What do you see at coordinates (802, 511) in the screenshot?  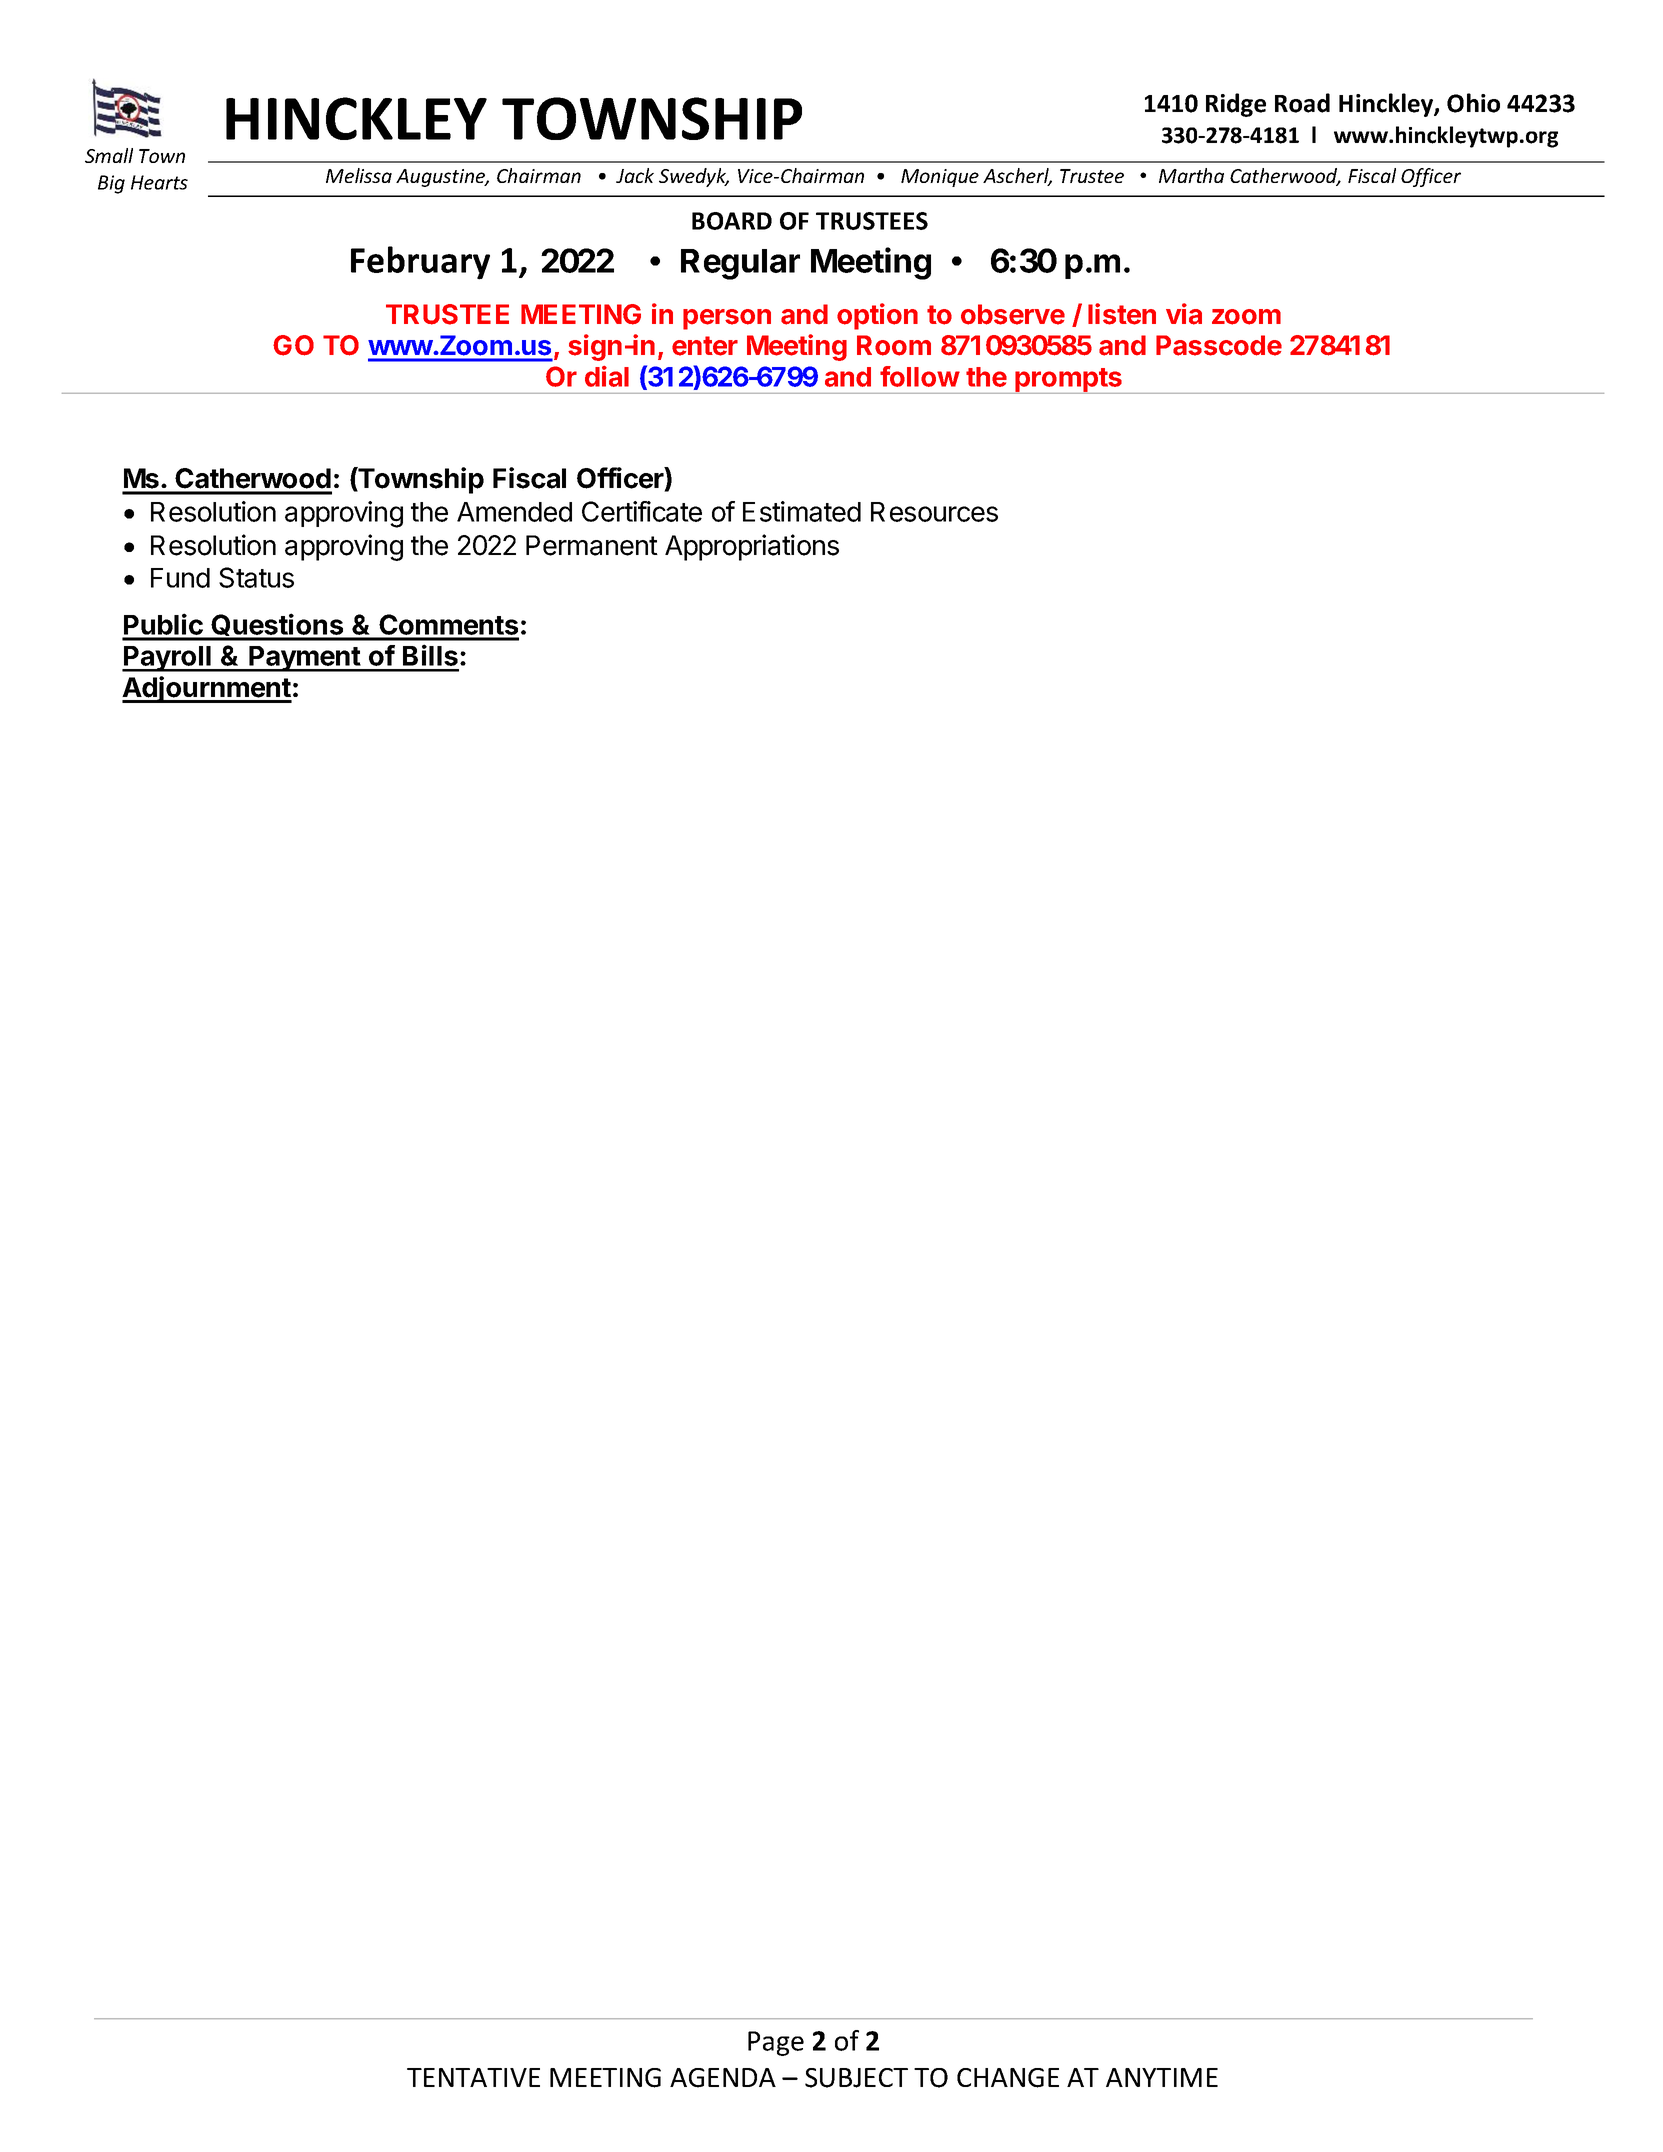 I see `Estimated` at bounding box center [802, 511].
